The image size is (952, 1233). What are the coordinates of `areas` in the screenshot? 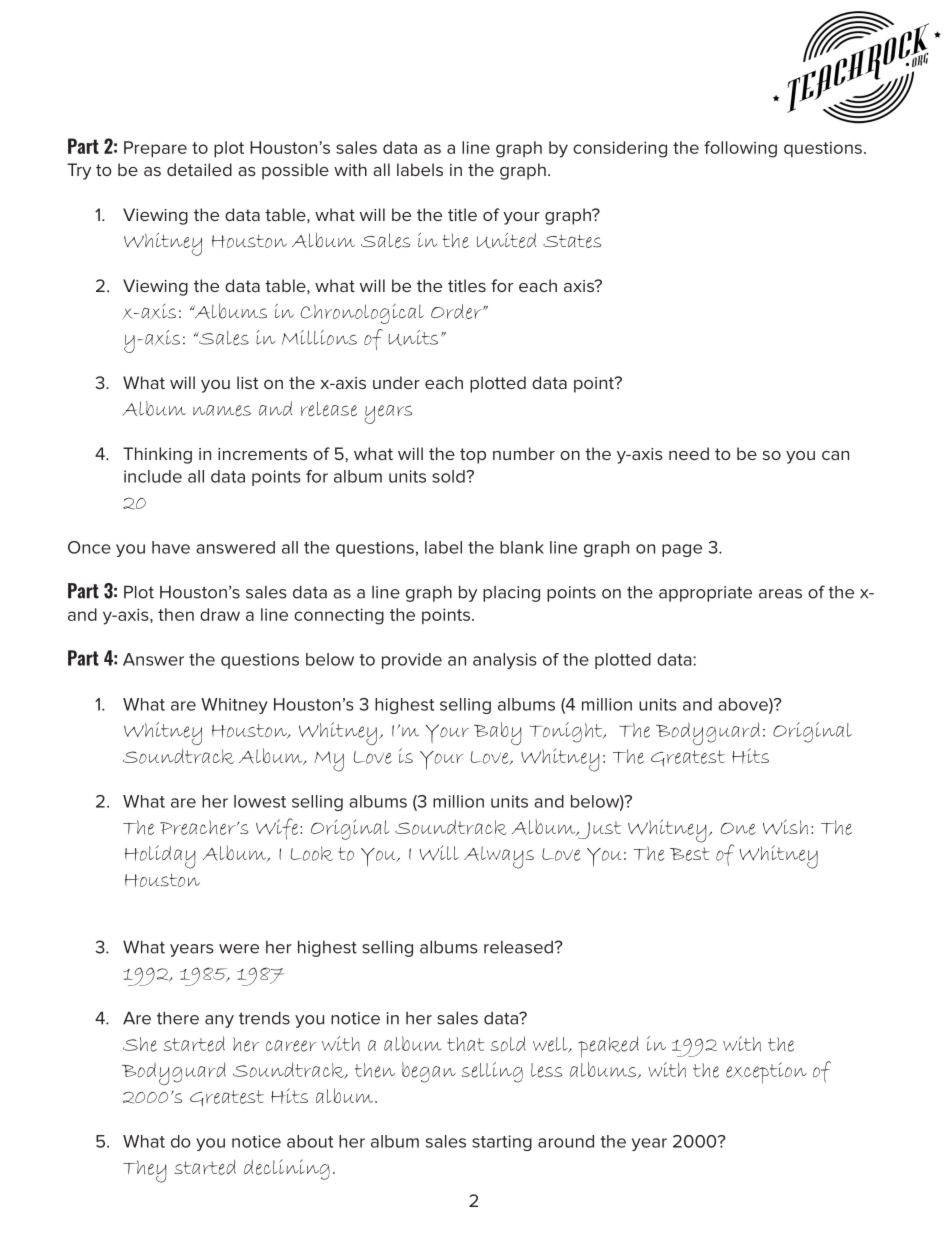 It's located at (780, 594).
